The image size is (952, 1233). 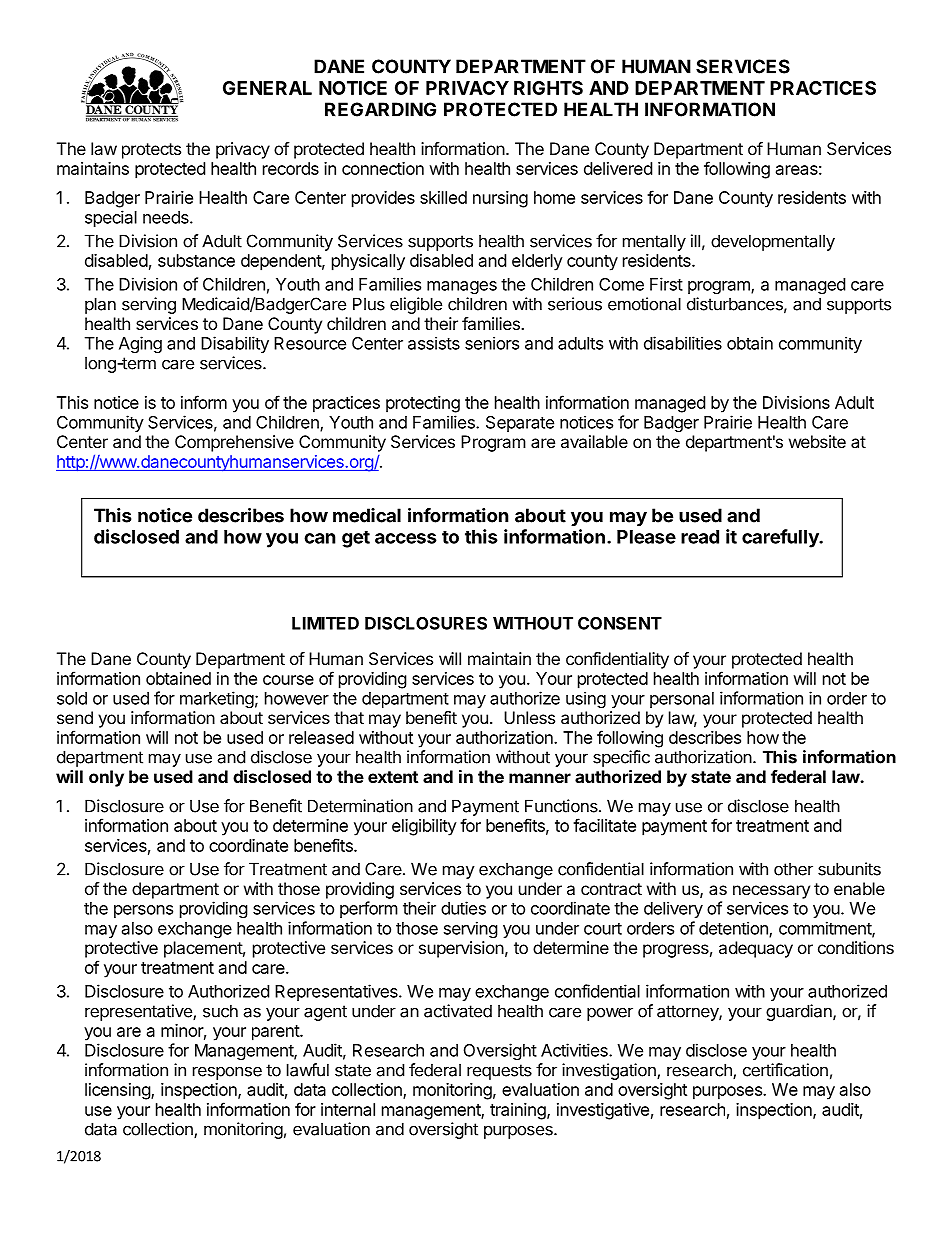 I want to click on marketing, so click(x=217, y=699).
